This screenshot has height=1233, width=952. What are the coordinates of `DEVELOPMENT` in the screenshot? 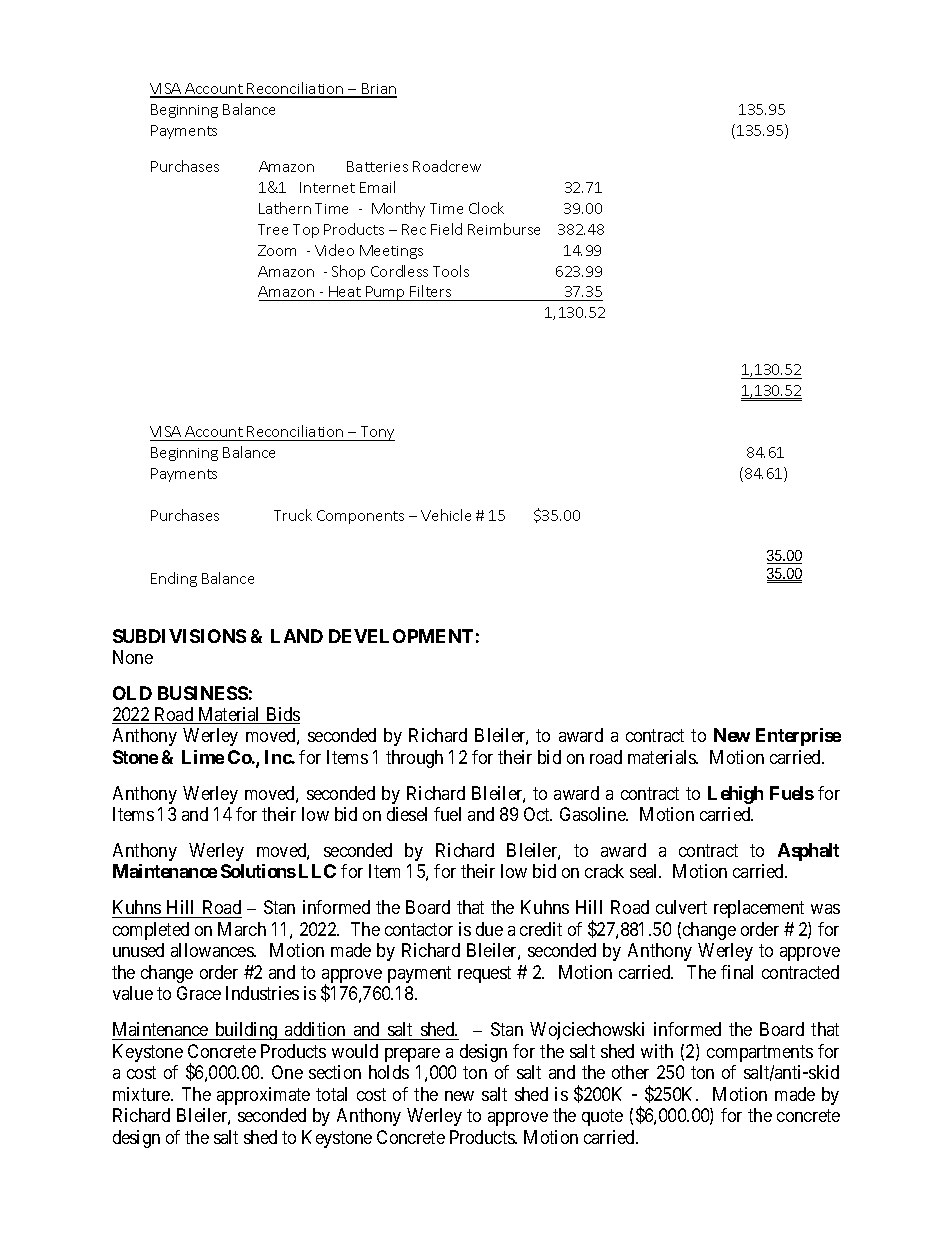 It's located at (401, 636).
